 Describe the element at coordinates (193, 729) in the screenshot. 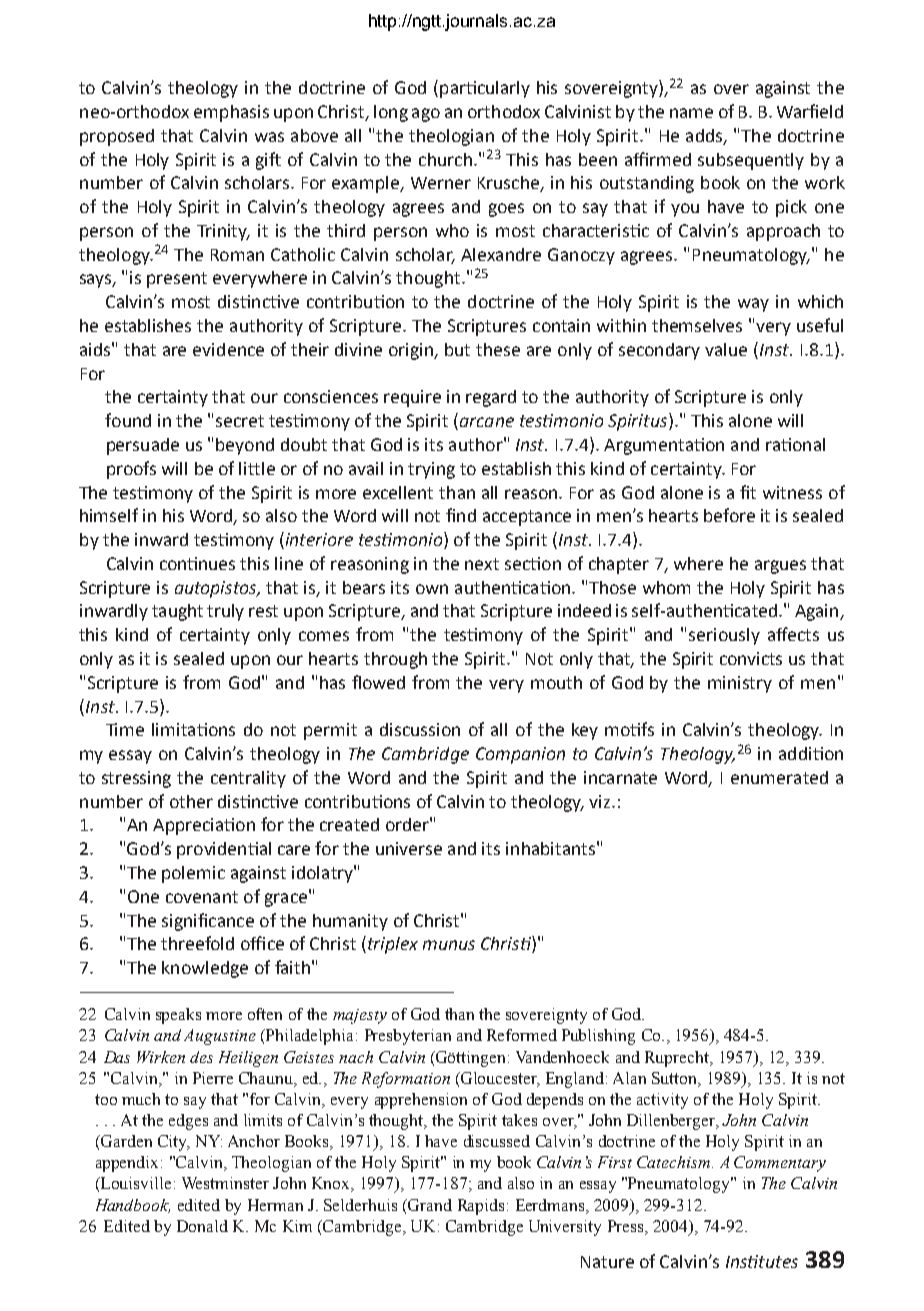

I see `limitations` at that location.
